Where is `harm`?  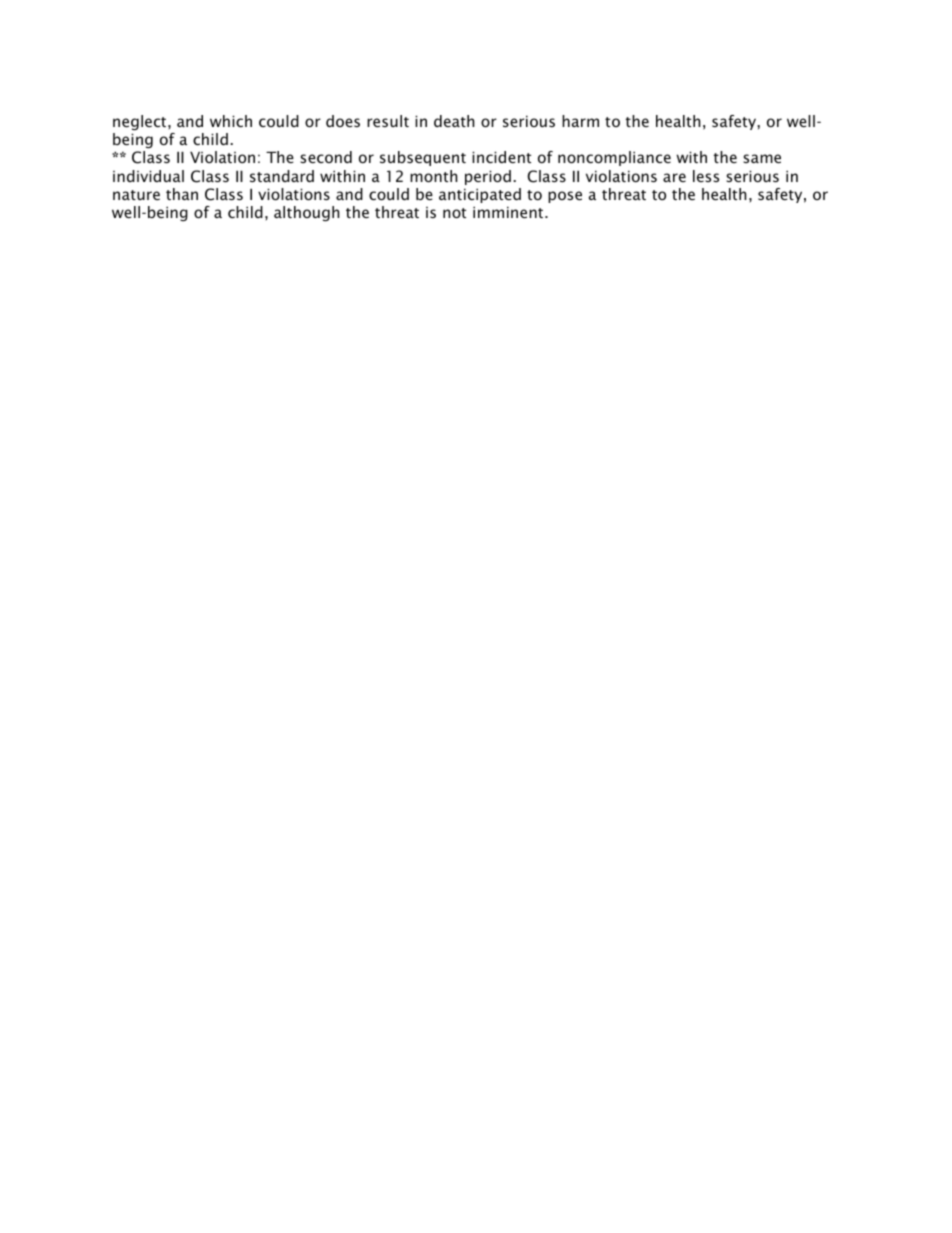 harm is located at coordinates (580, 121).
